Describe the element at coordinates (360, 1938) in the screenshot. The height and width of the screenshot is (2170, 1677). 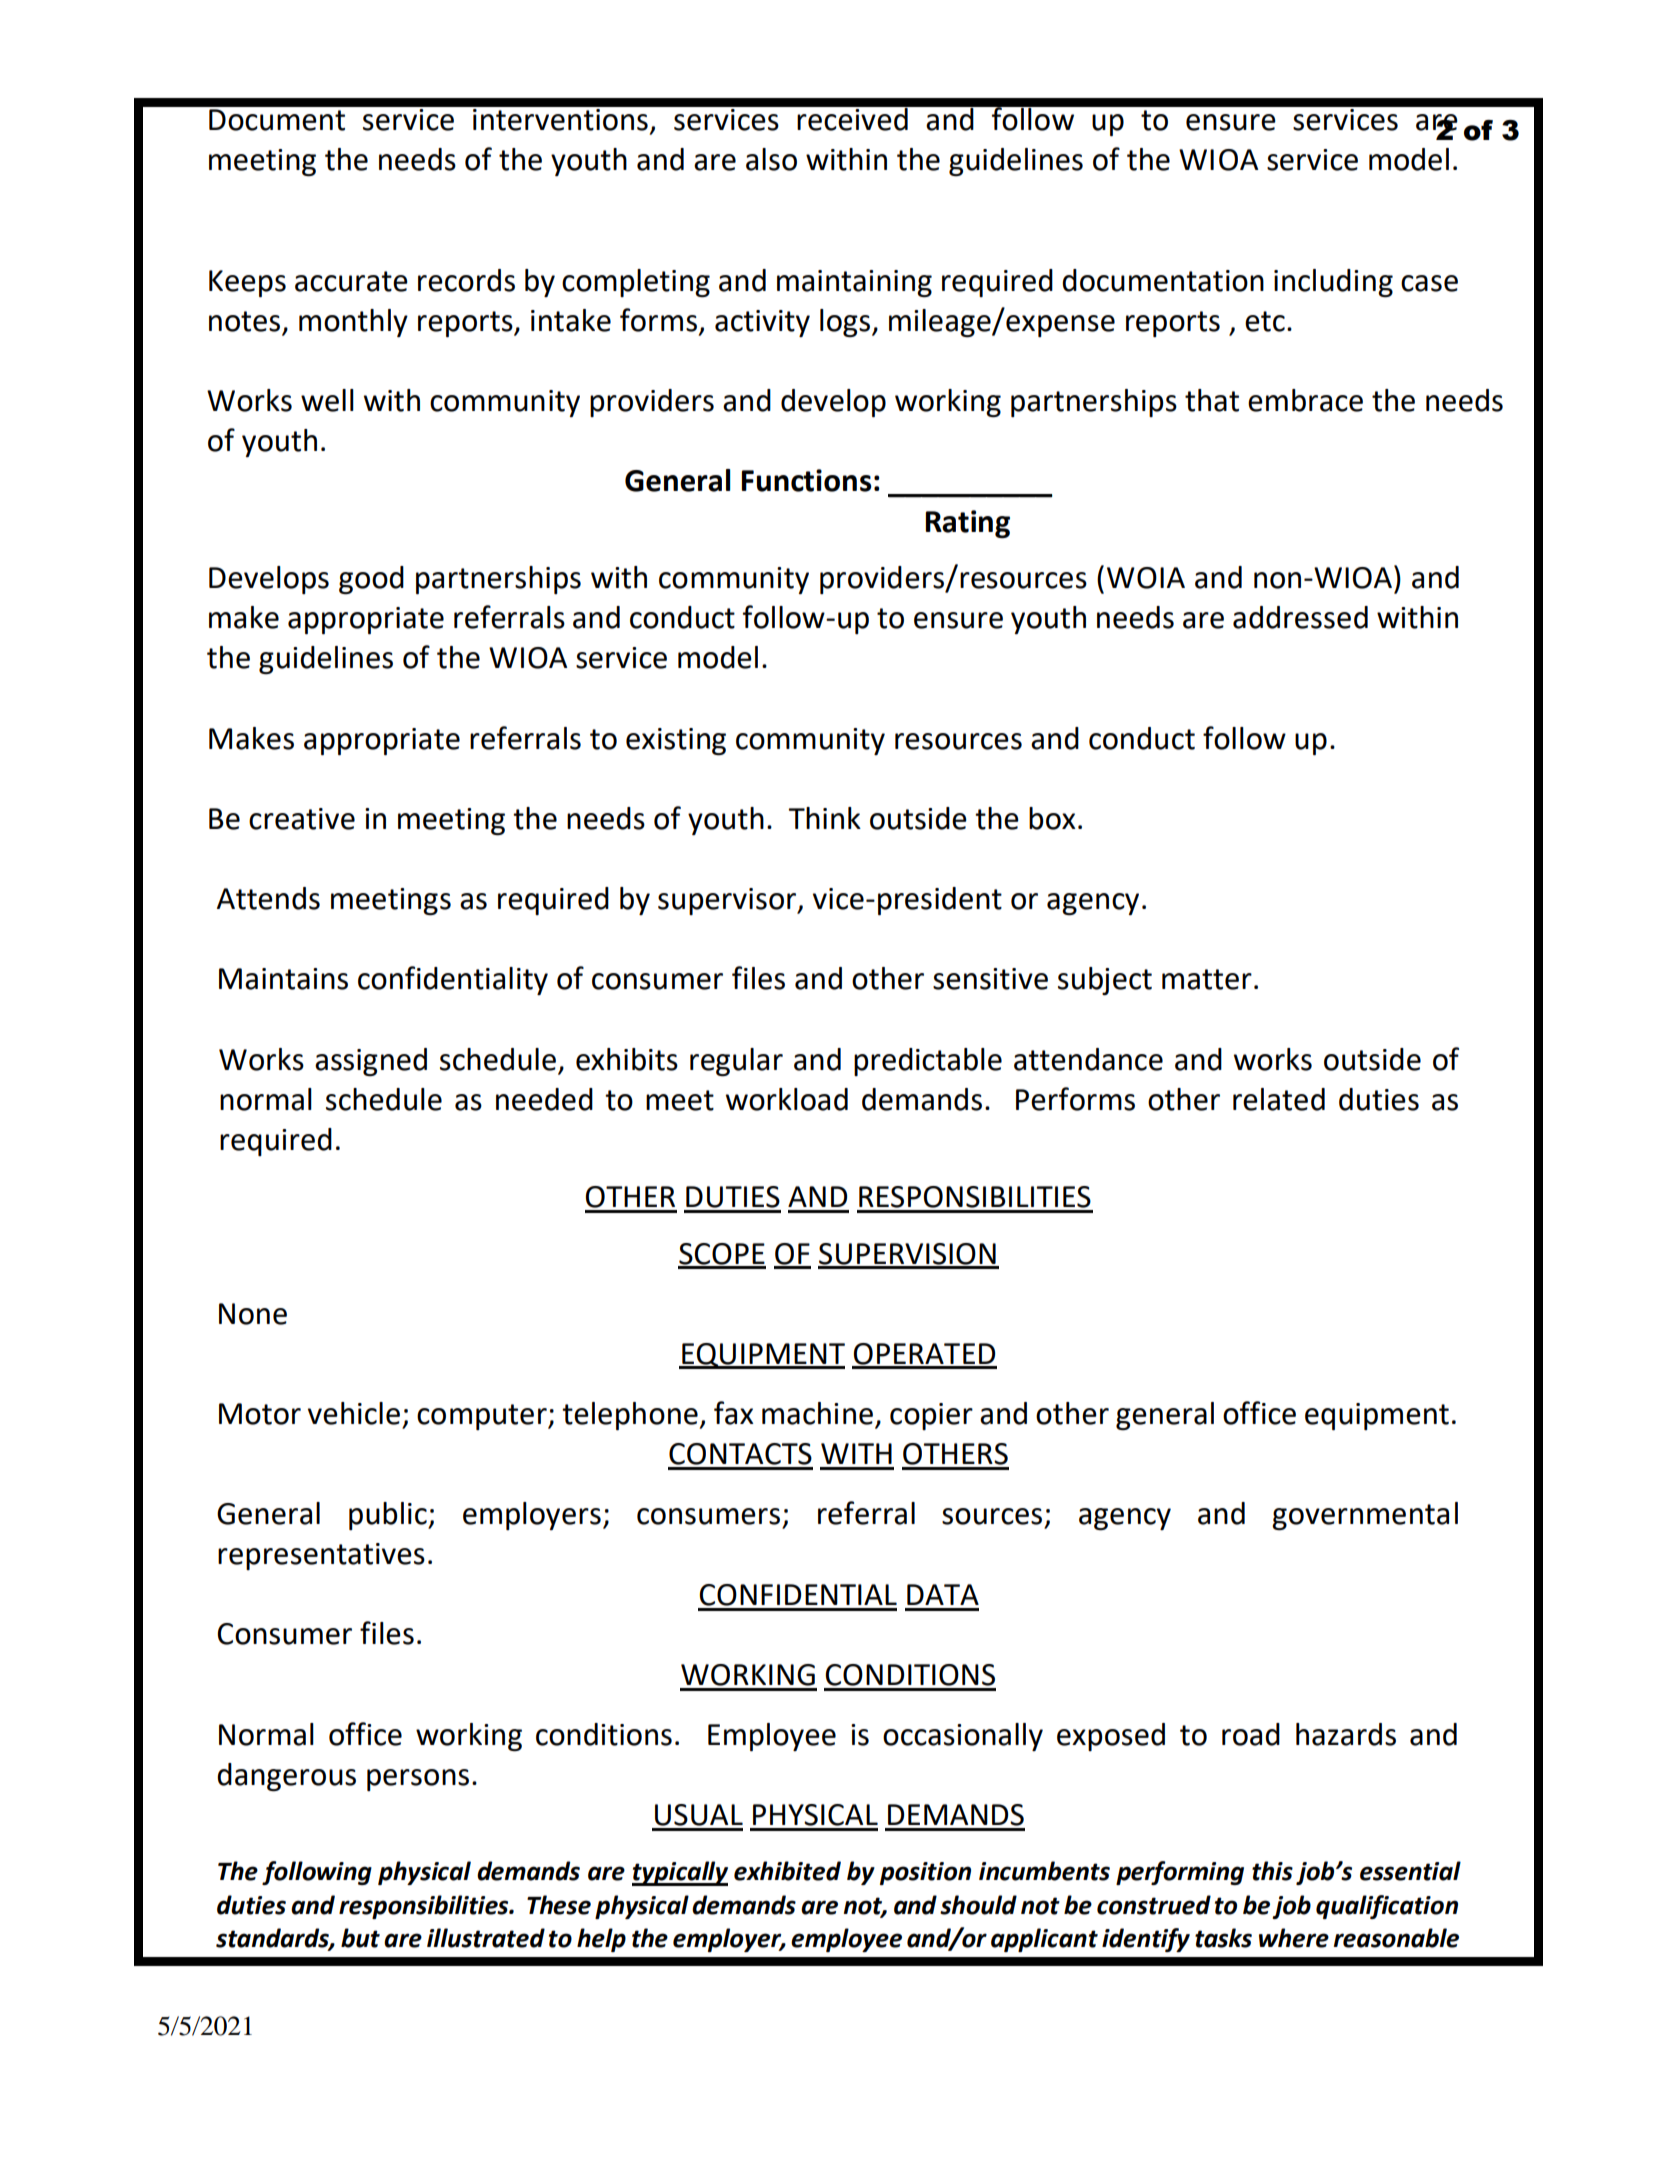
I see `but` at that location.
